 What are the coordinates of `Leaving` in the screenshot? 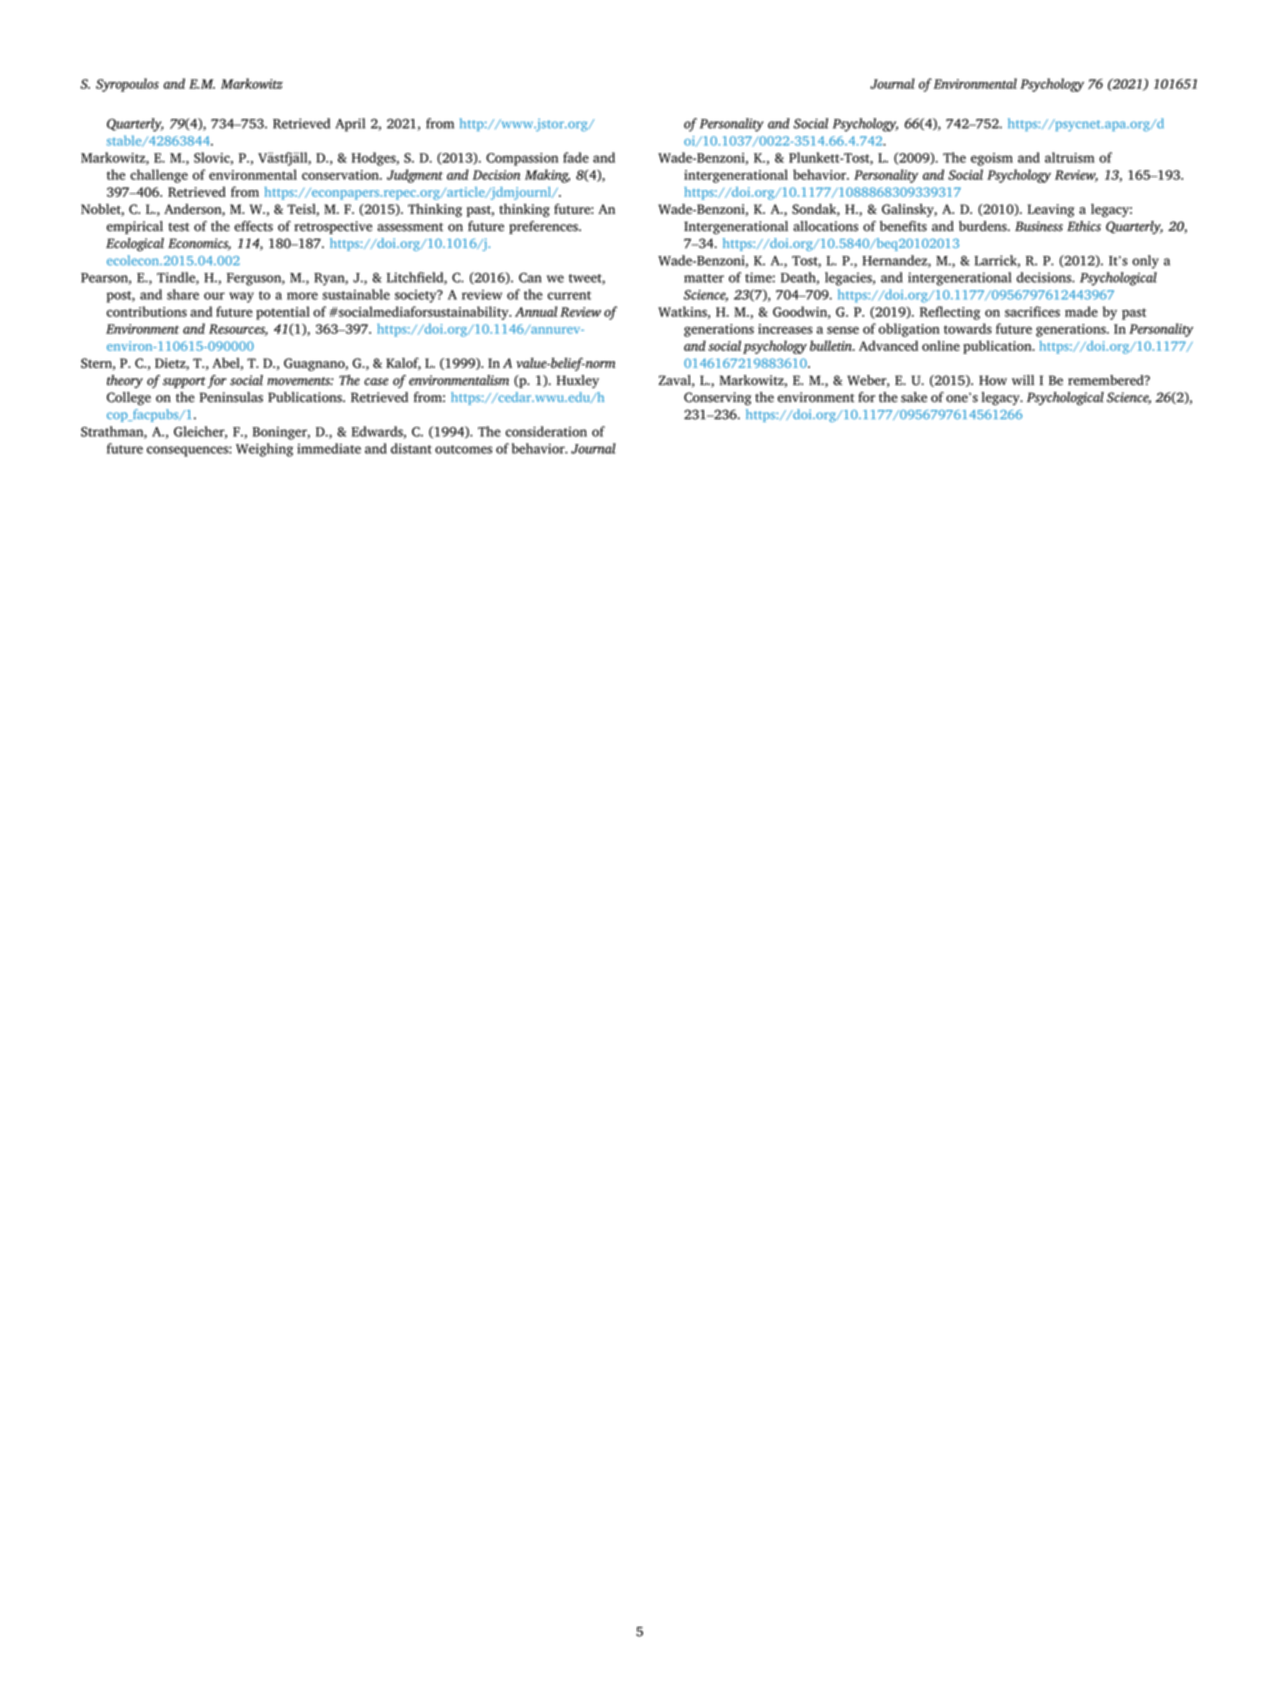 It's located at (1050, 210).
